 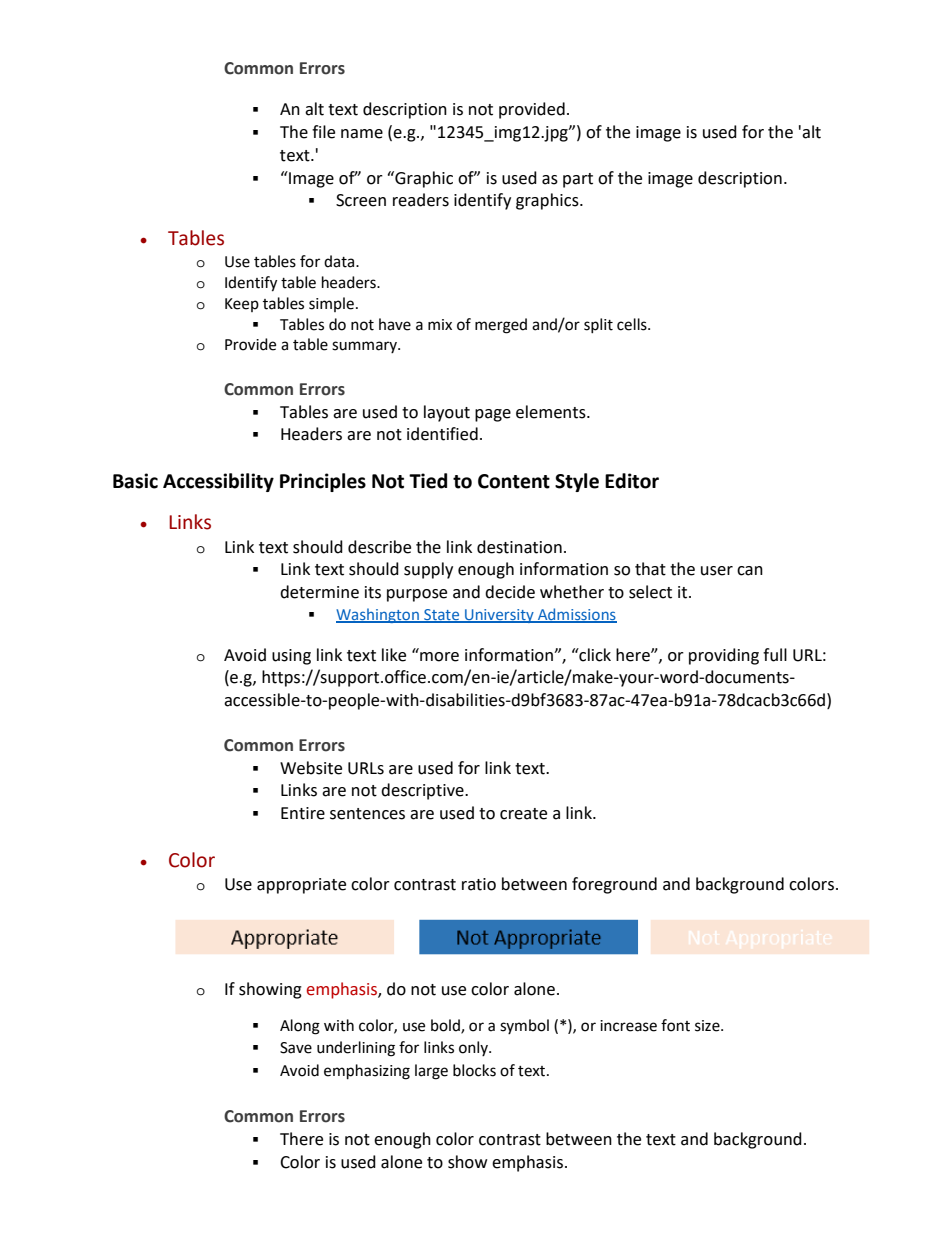 I want to click on readers, so click(x=421, y=200).
